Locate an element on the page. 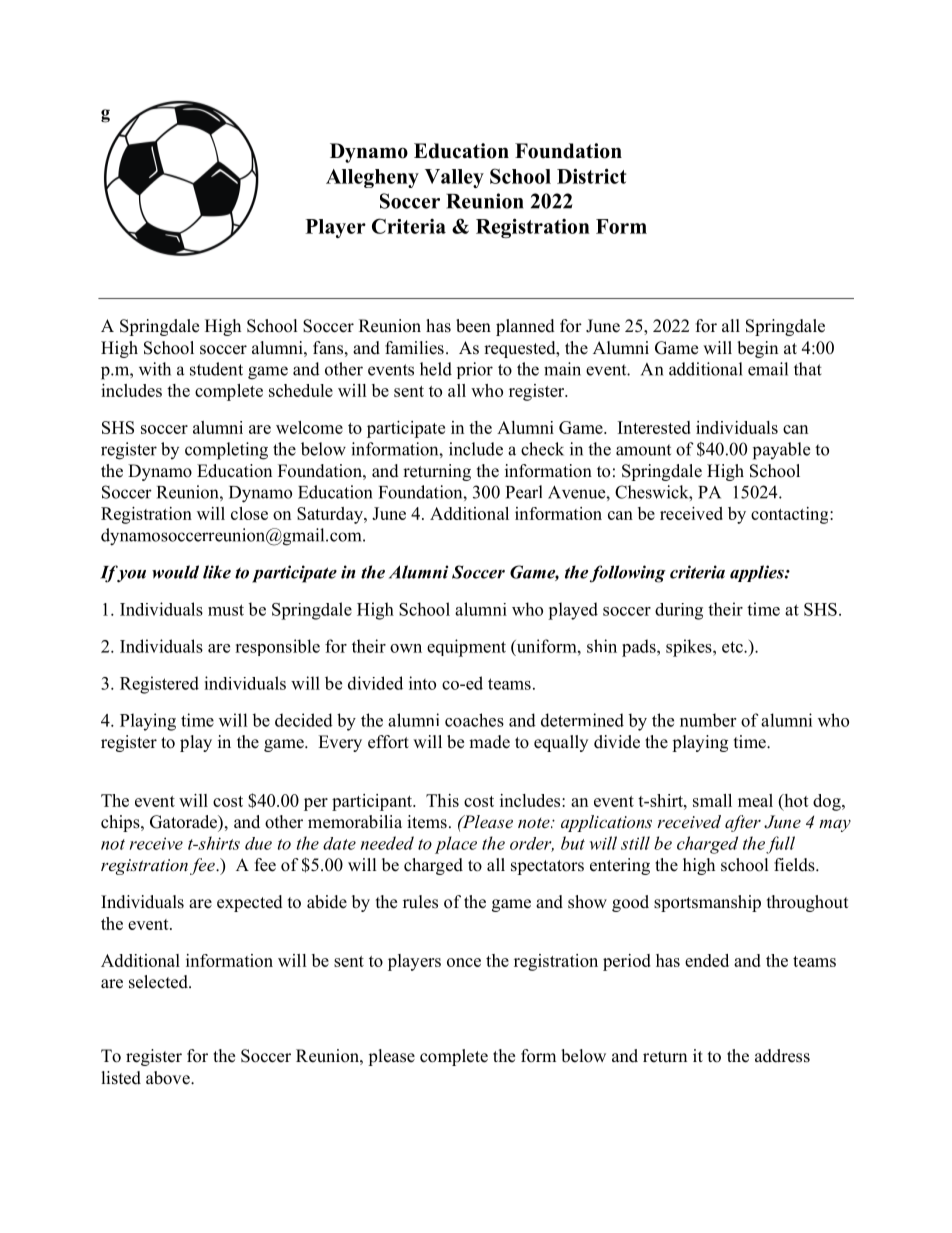 This page has width=952, height=1233. Allegheny is located at coordinates (372, 178).
